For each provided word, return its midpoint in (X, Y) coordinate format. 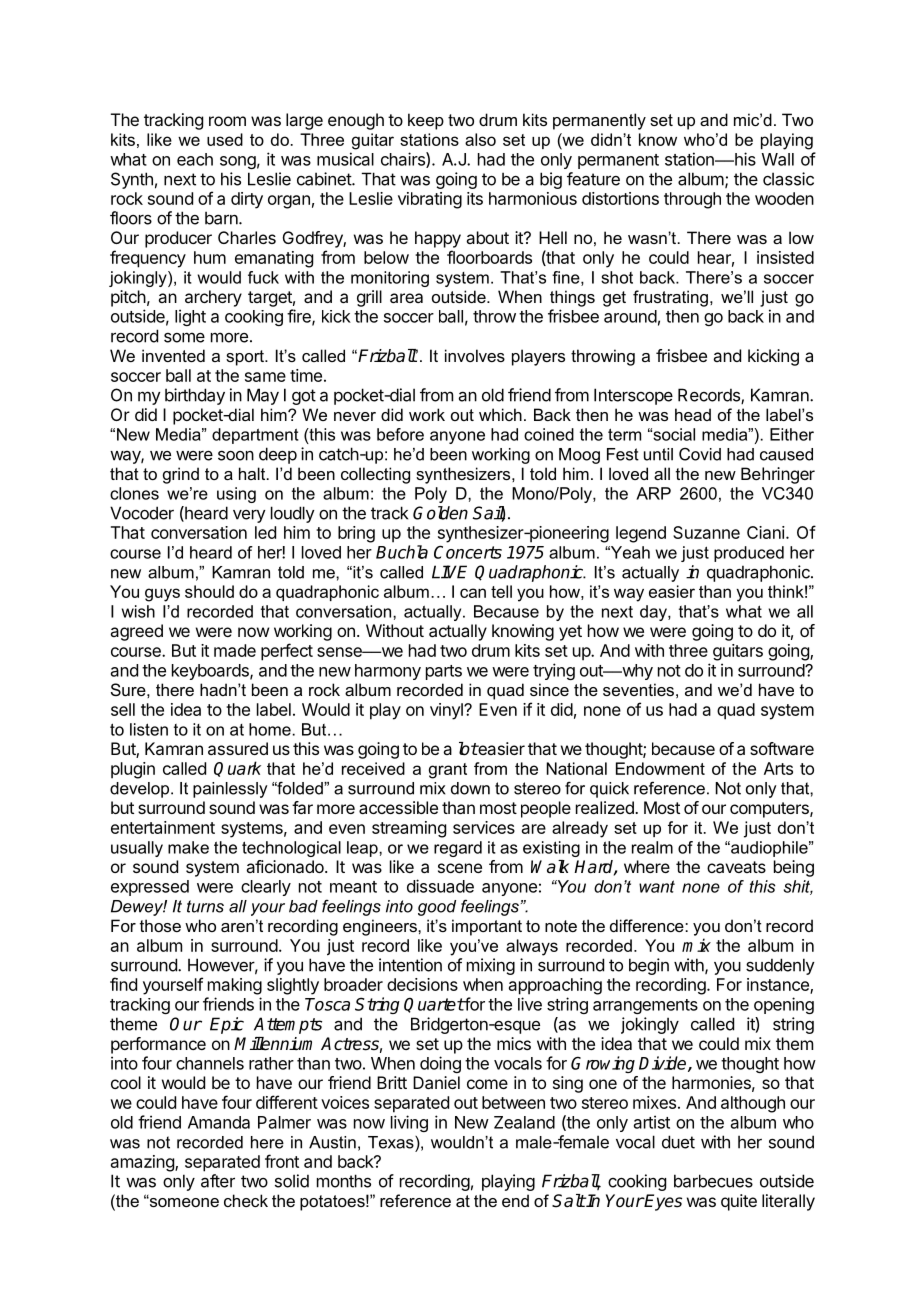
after (218, 1181)
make (188, 847)
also (480, 139)
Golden (440, 513)
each (195, 159)
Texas (392, 1142)
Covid (700, 454)
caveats (736, 867)
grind (181, 475)
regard (458, 849)
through (692, 200)
